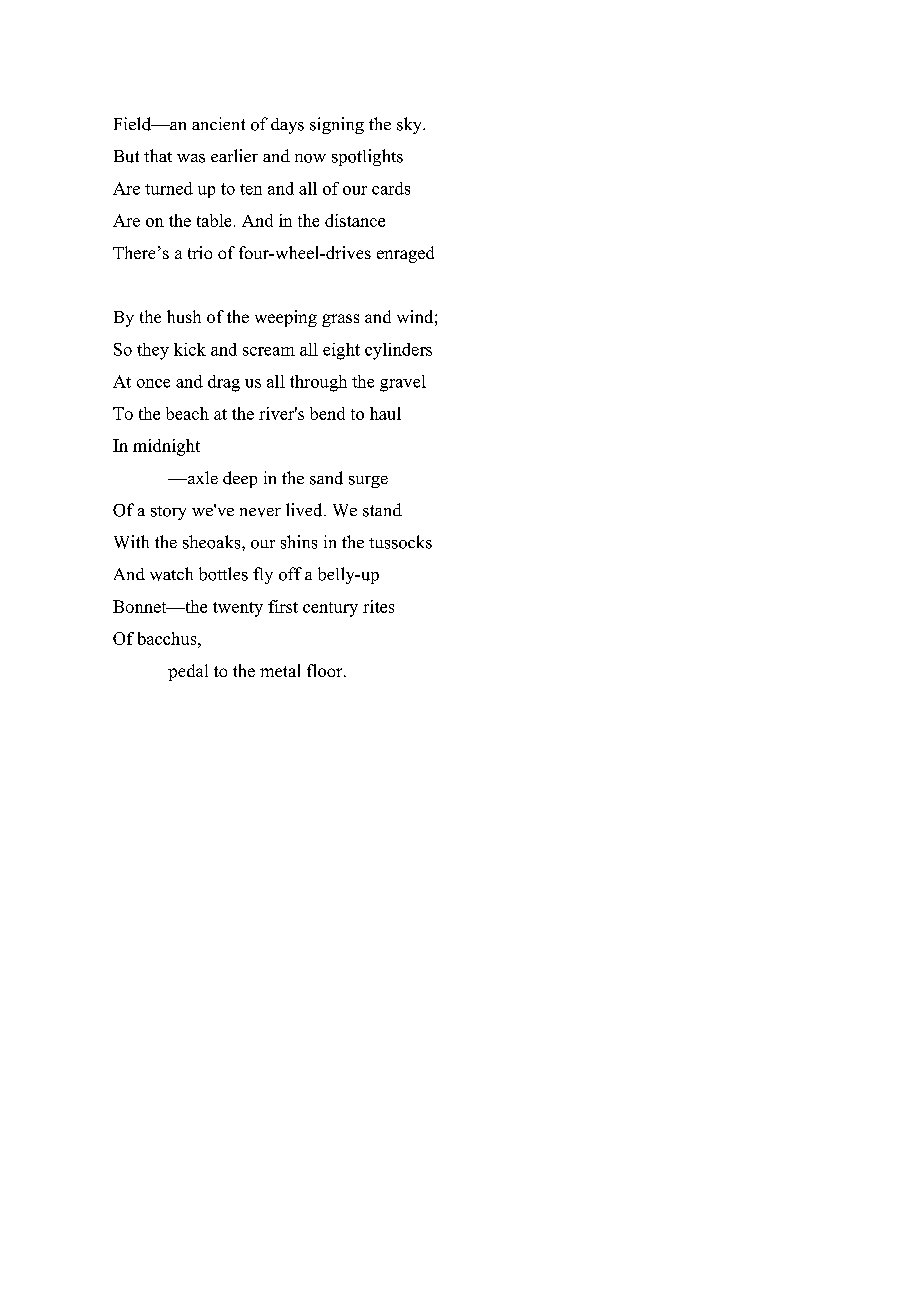  Describe the element at coordinates (168, 513) in the screenshot. I see `story` at that location.
